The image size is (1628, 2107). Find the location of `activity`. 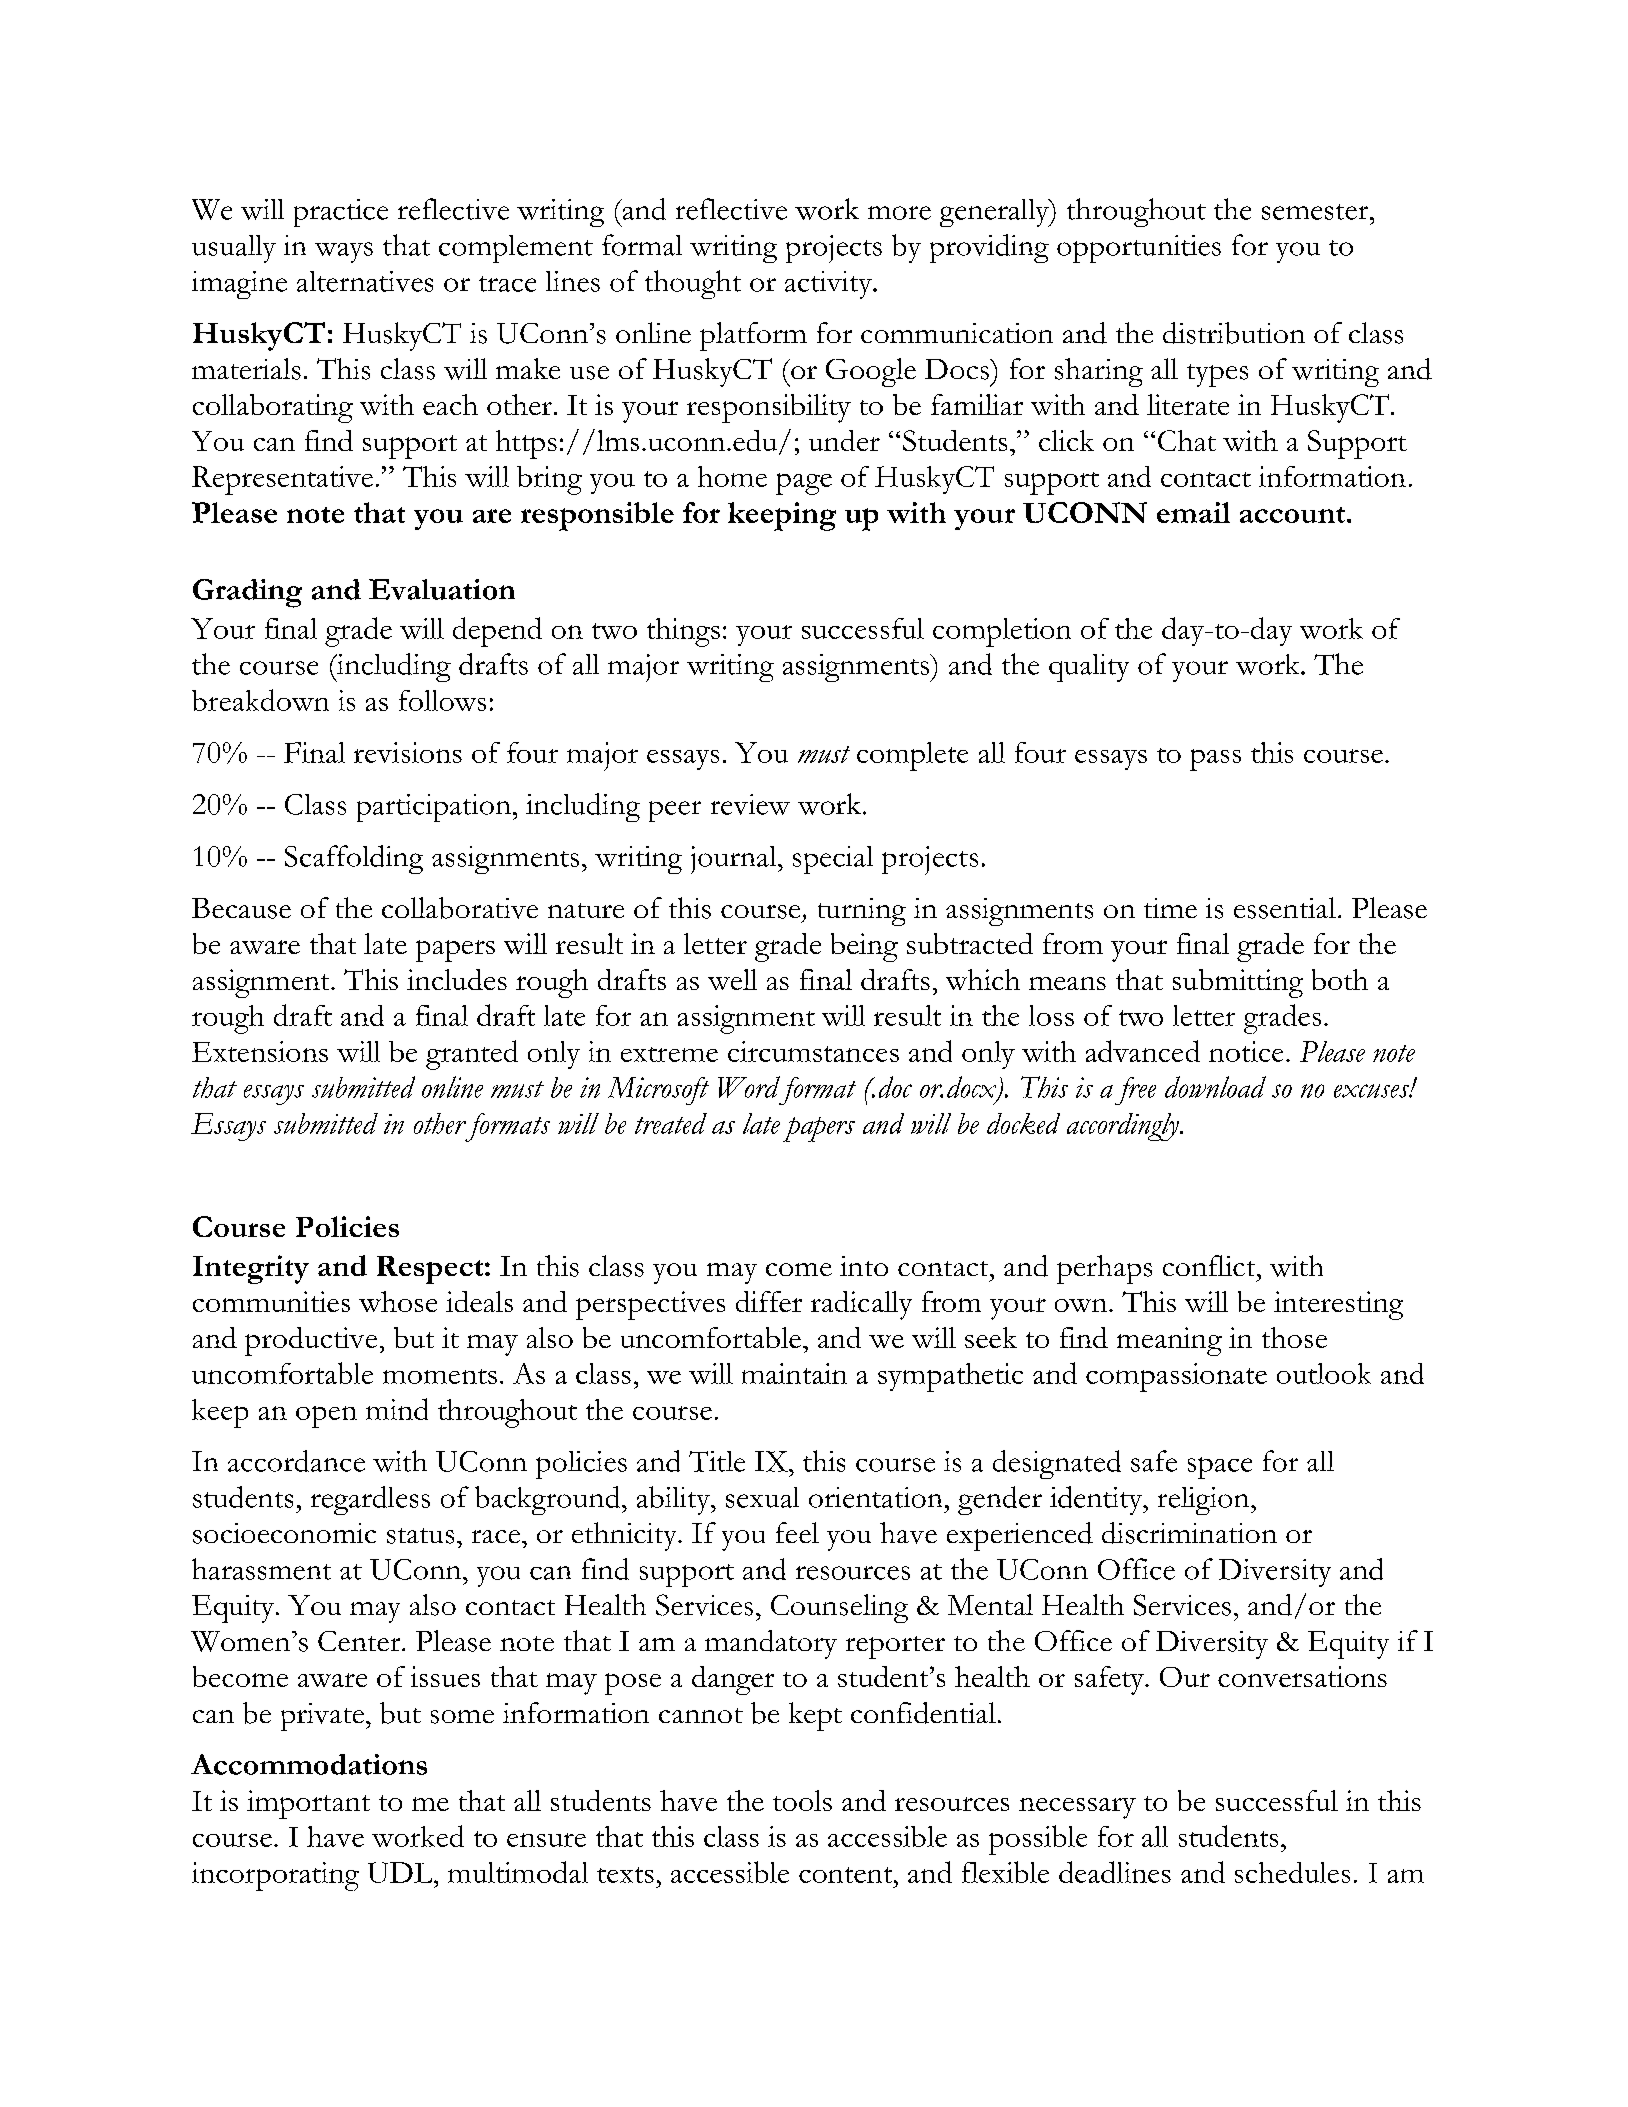

activity is located at coordinates (829, 285).
